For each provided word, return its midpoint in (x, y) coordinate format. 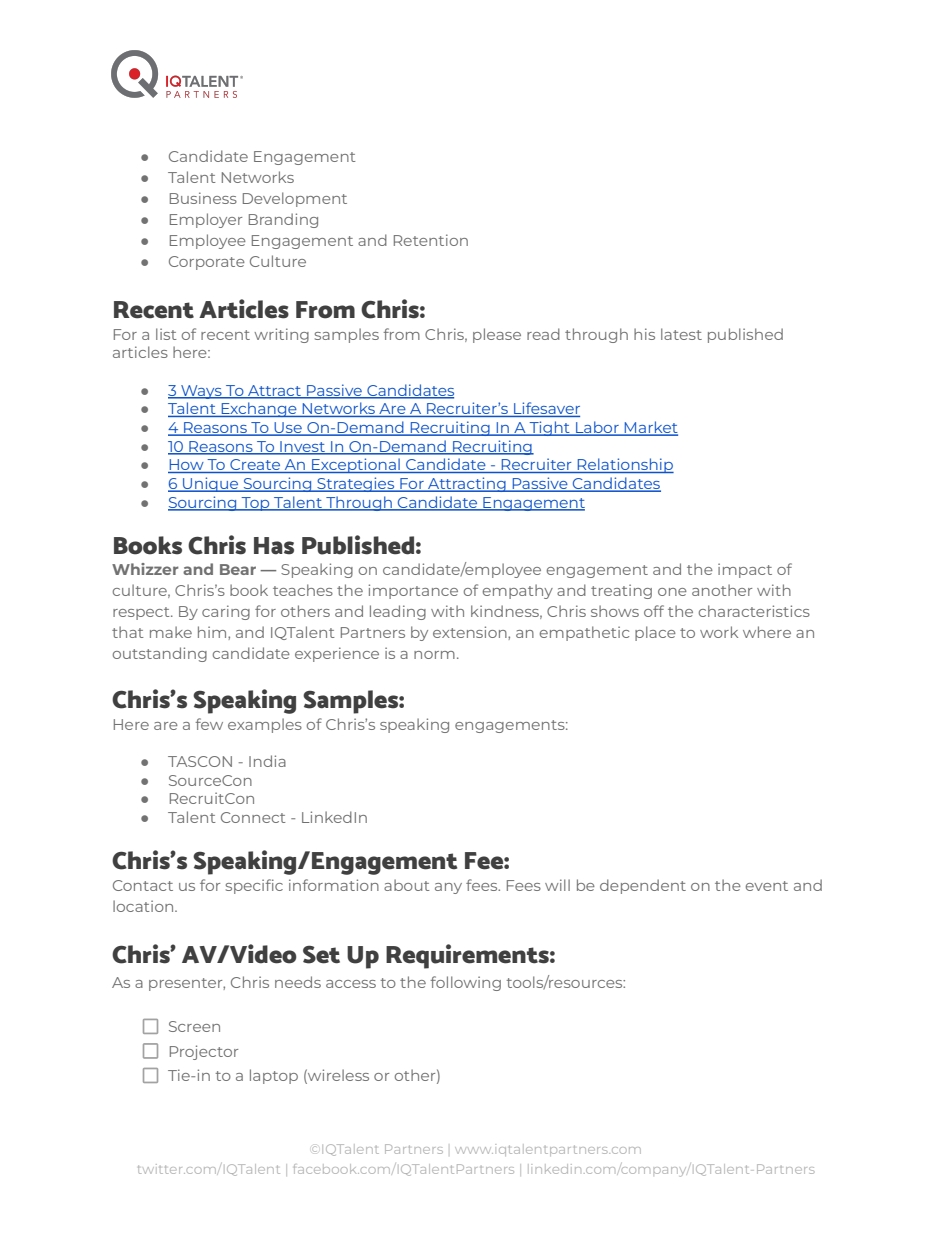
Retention (431, 240)
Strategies (356, 484)
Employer (206, 220)
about (407, 885)
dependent (643, 886)
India (267, 761)
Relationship (624, 465)
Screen (194, 1026)
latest (681, 334)
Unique (211, 484)
